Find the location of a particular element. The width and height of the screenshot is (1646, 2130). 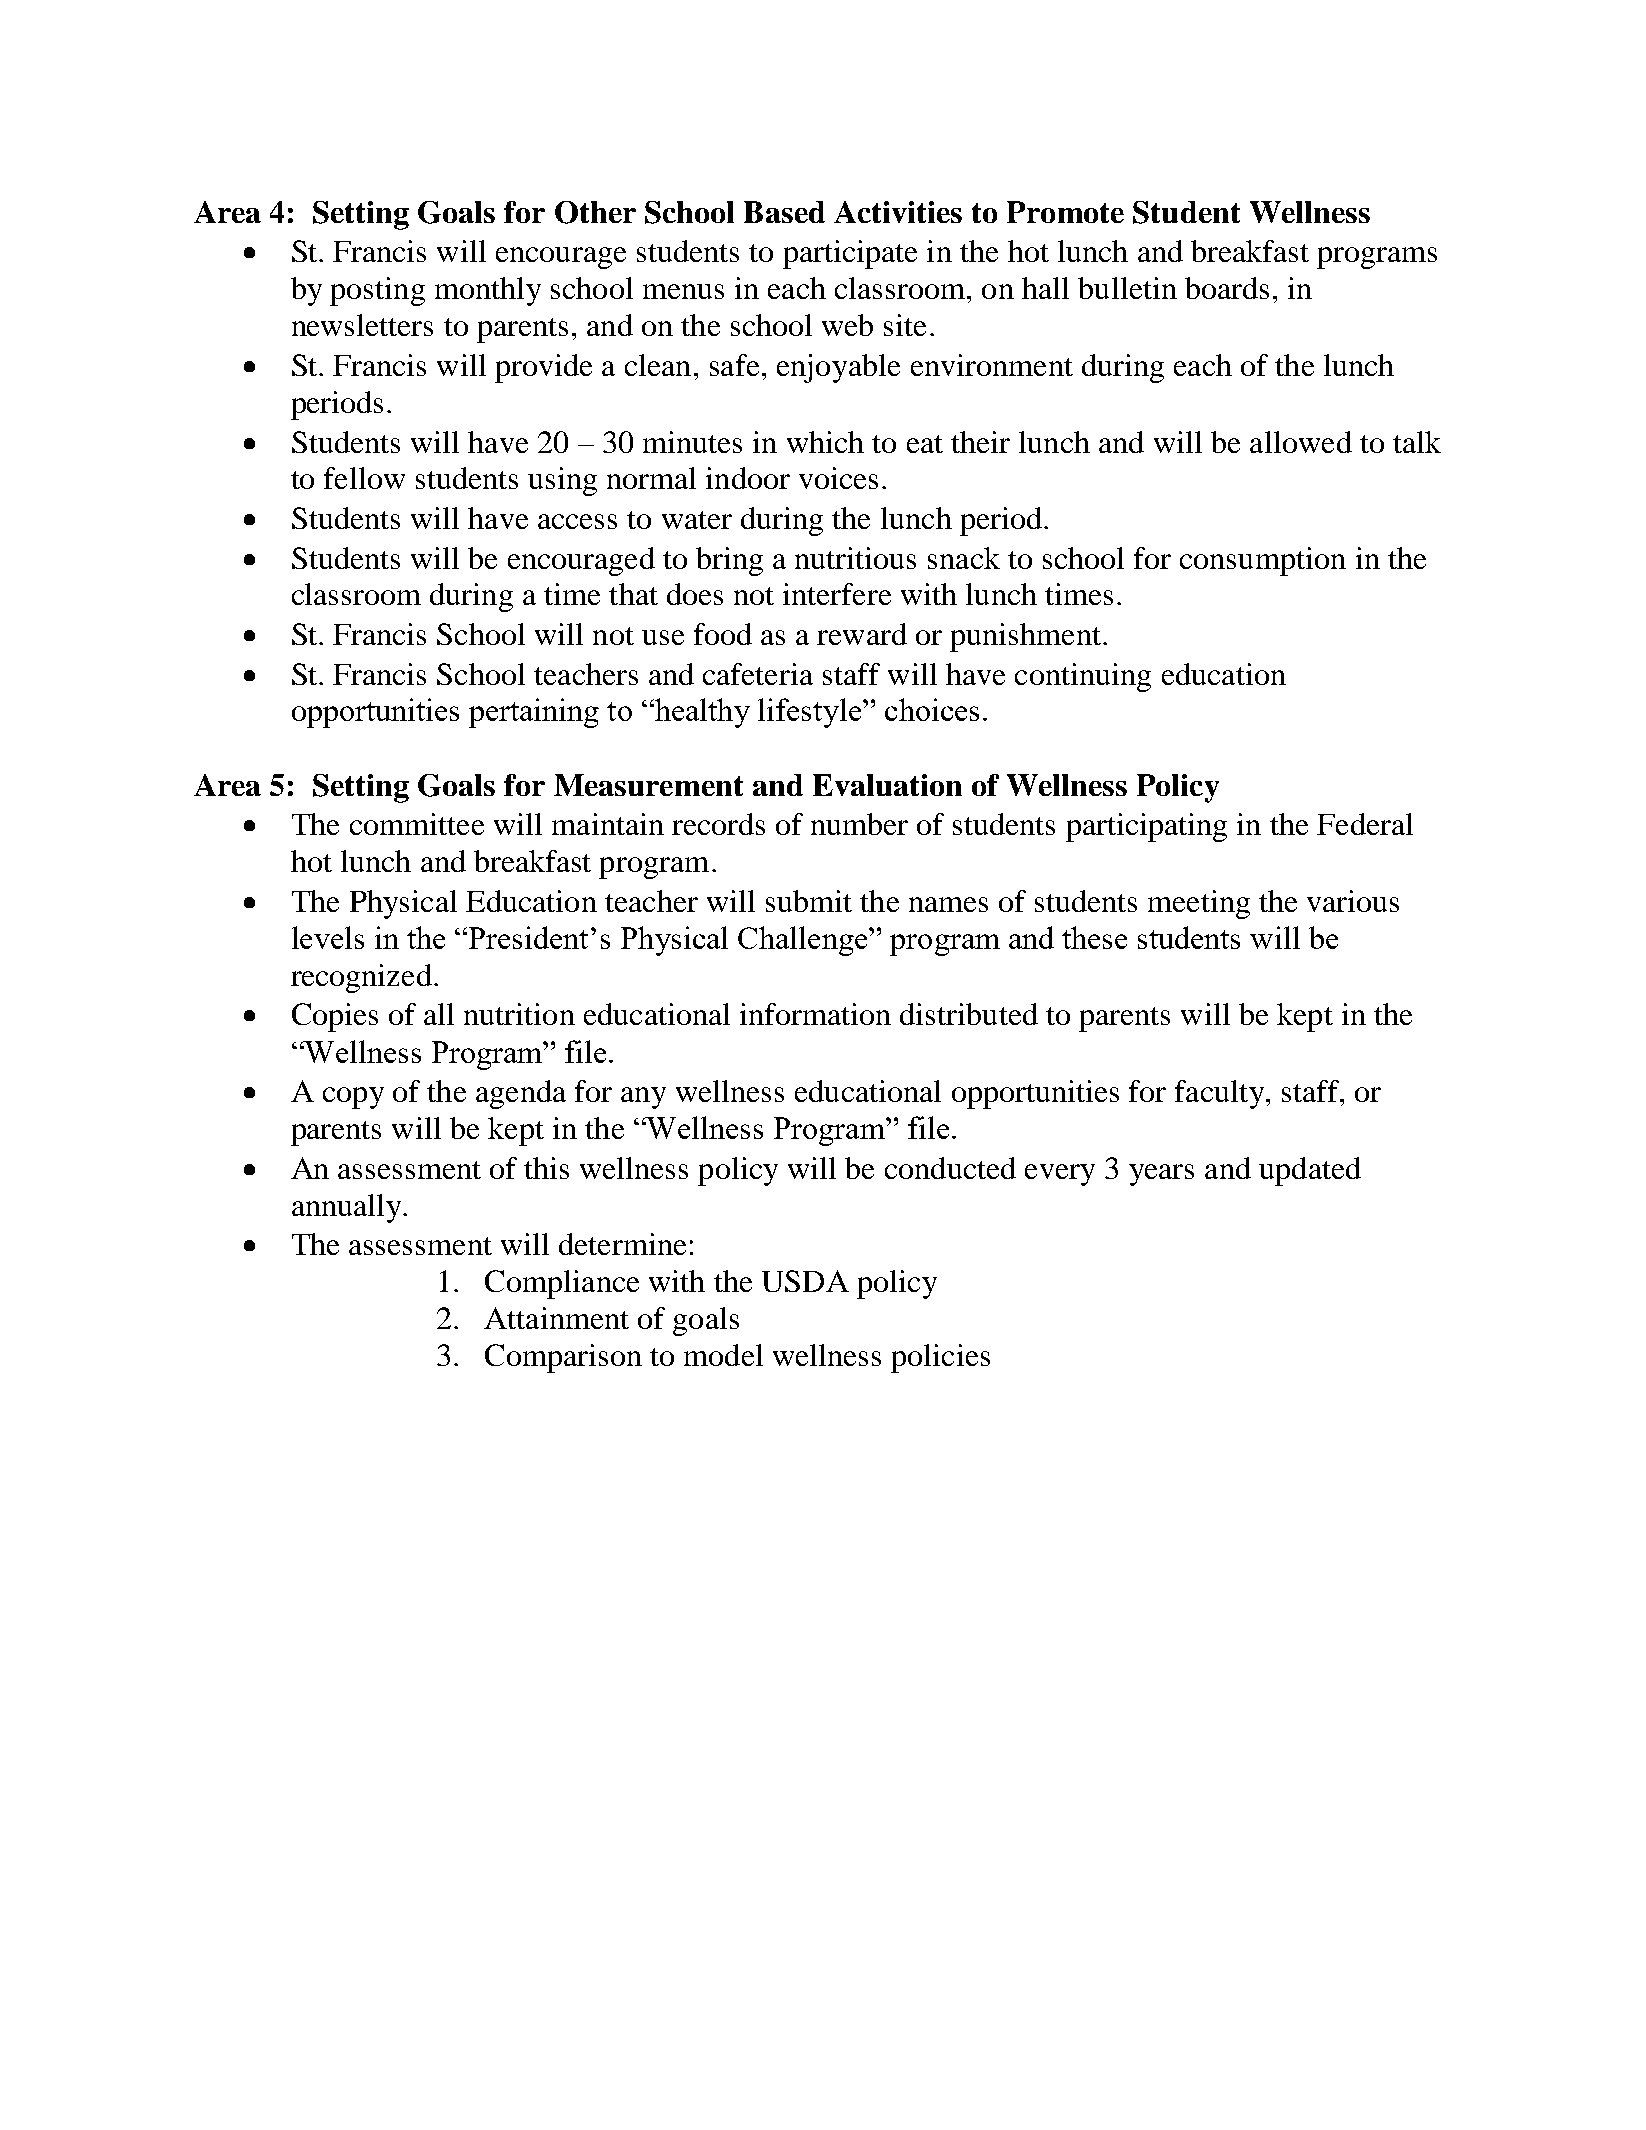

various is located at coordinates (1353, 901).
